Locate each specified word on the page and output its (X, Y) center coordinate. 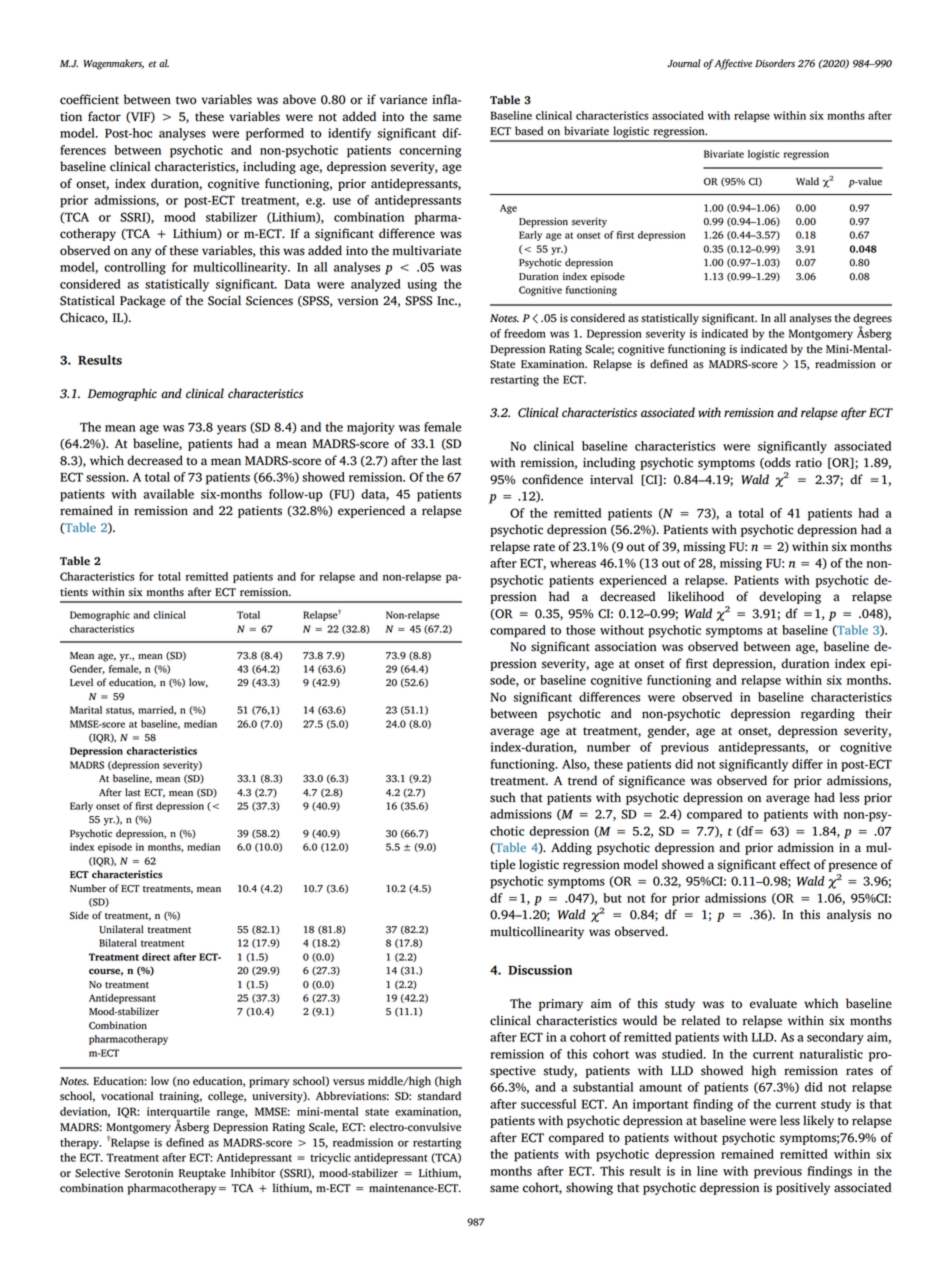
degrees (872, 320)
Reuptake (202, 1174)
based (529, 131)
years (231, 430)
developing (790, 597)
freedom (525, 333)
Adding (571, 848)
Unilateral (121, 929)
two (186, 100)
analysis (849, 915)
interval (611, 479)
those (580, 630)
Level (81, 682)
